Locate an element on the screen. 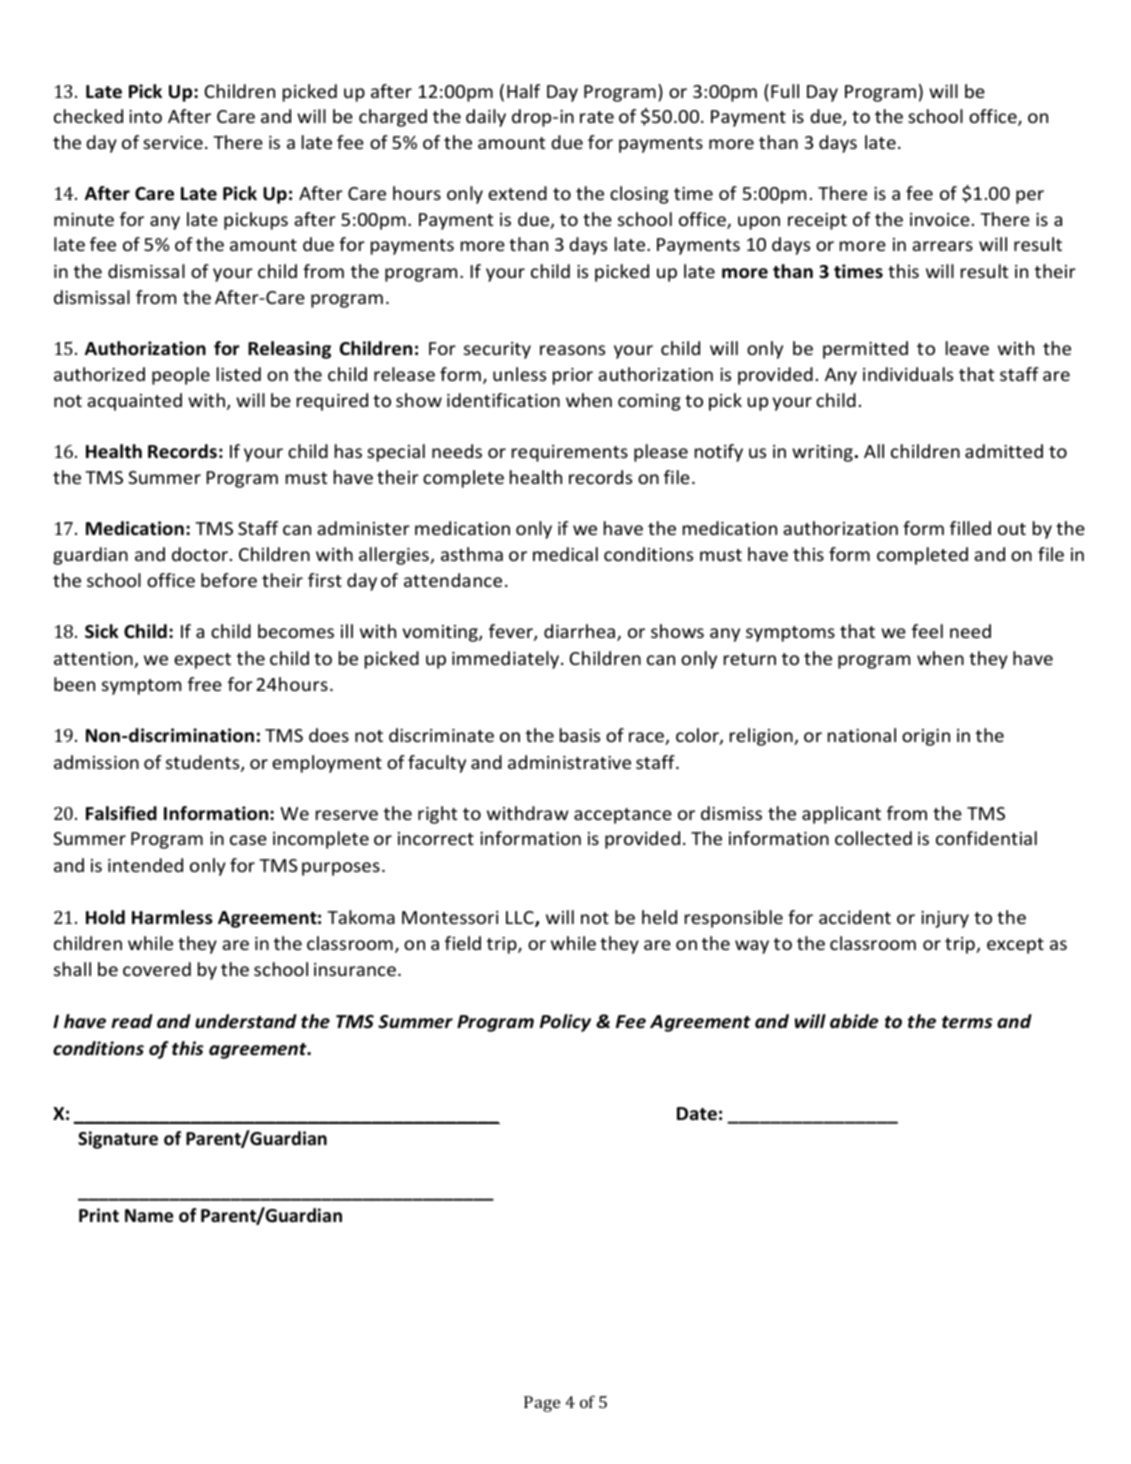 The height and width of the screenshot is (1464, 1131). writing is located at coordinates (822, 453).
